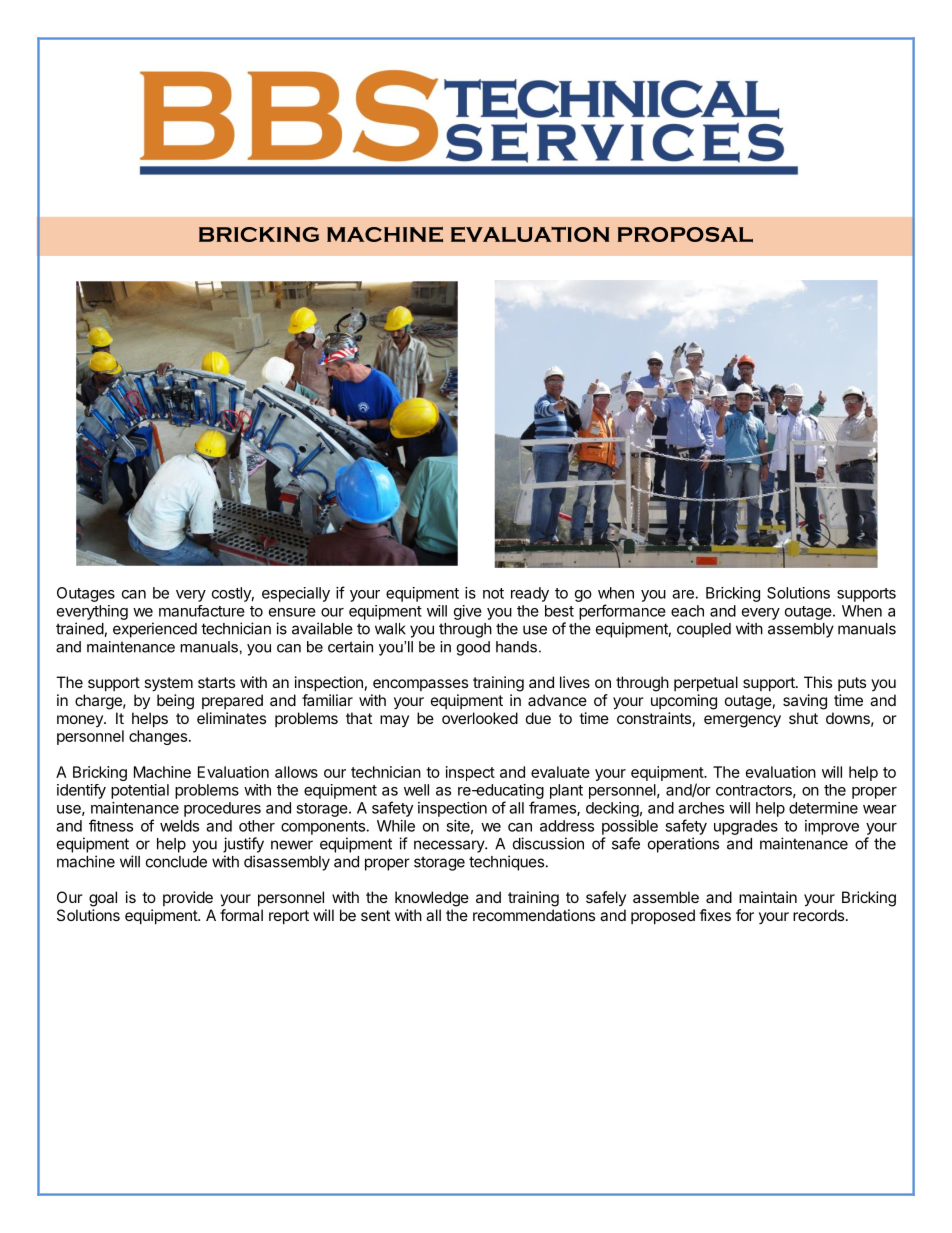 The width and height of the page is (952, 1233). Describe the element at coordinates (685, 234) in the page. I see `PROPOSAL` at that location.
